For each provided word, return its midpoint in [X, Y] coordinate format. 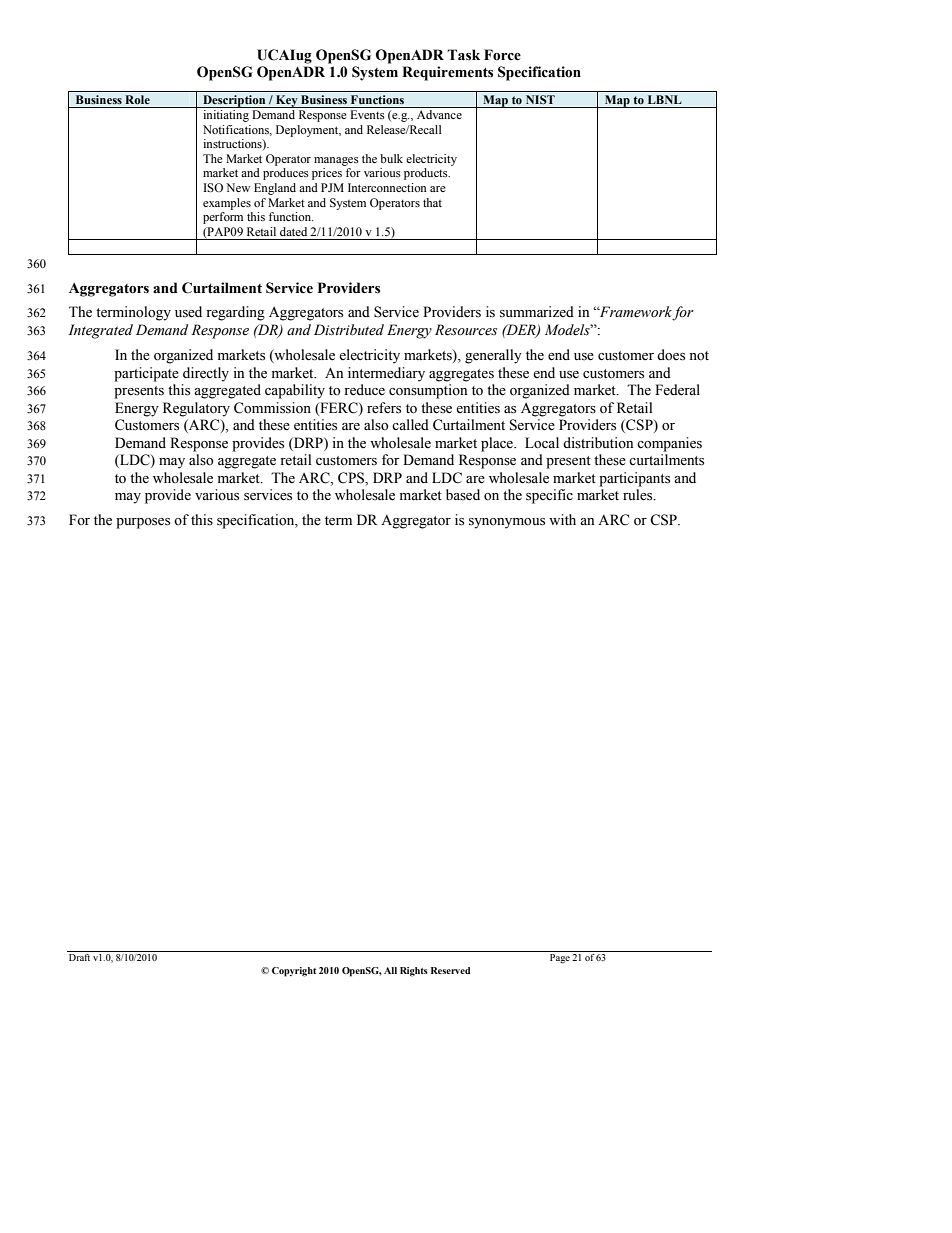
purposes [143, 523]
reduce [364, 390]
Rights [414, 972]
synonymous [507, 523]
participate [146, 374]
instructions [233, 145]
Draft [79, 957]
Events [367, 114]
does [671, 355]
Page [560, 959]
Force [502, 55]
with [562, 519]
